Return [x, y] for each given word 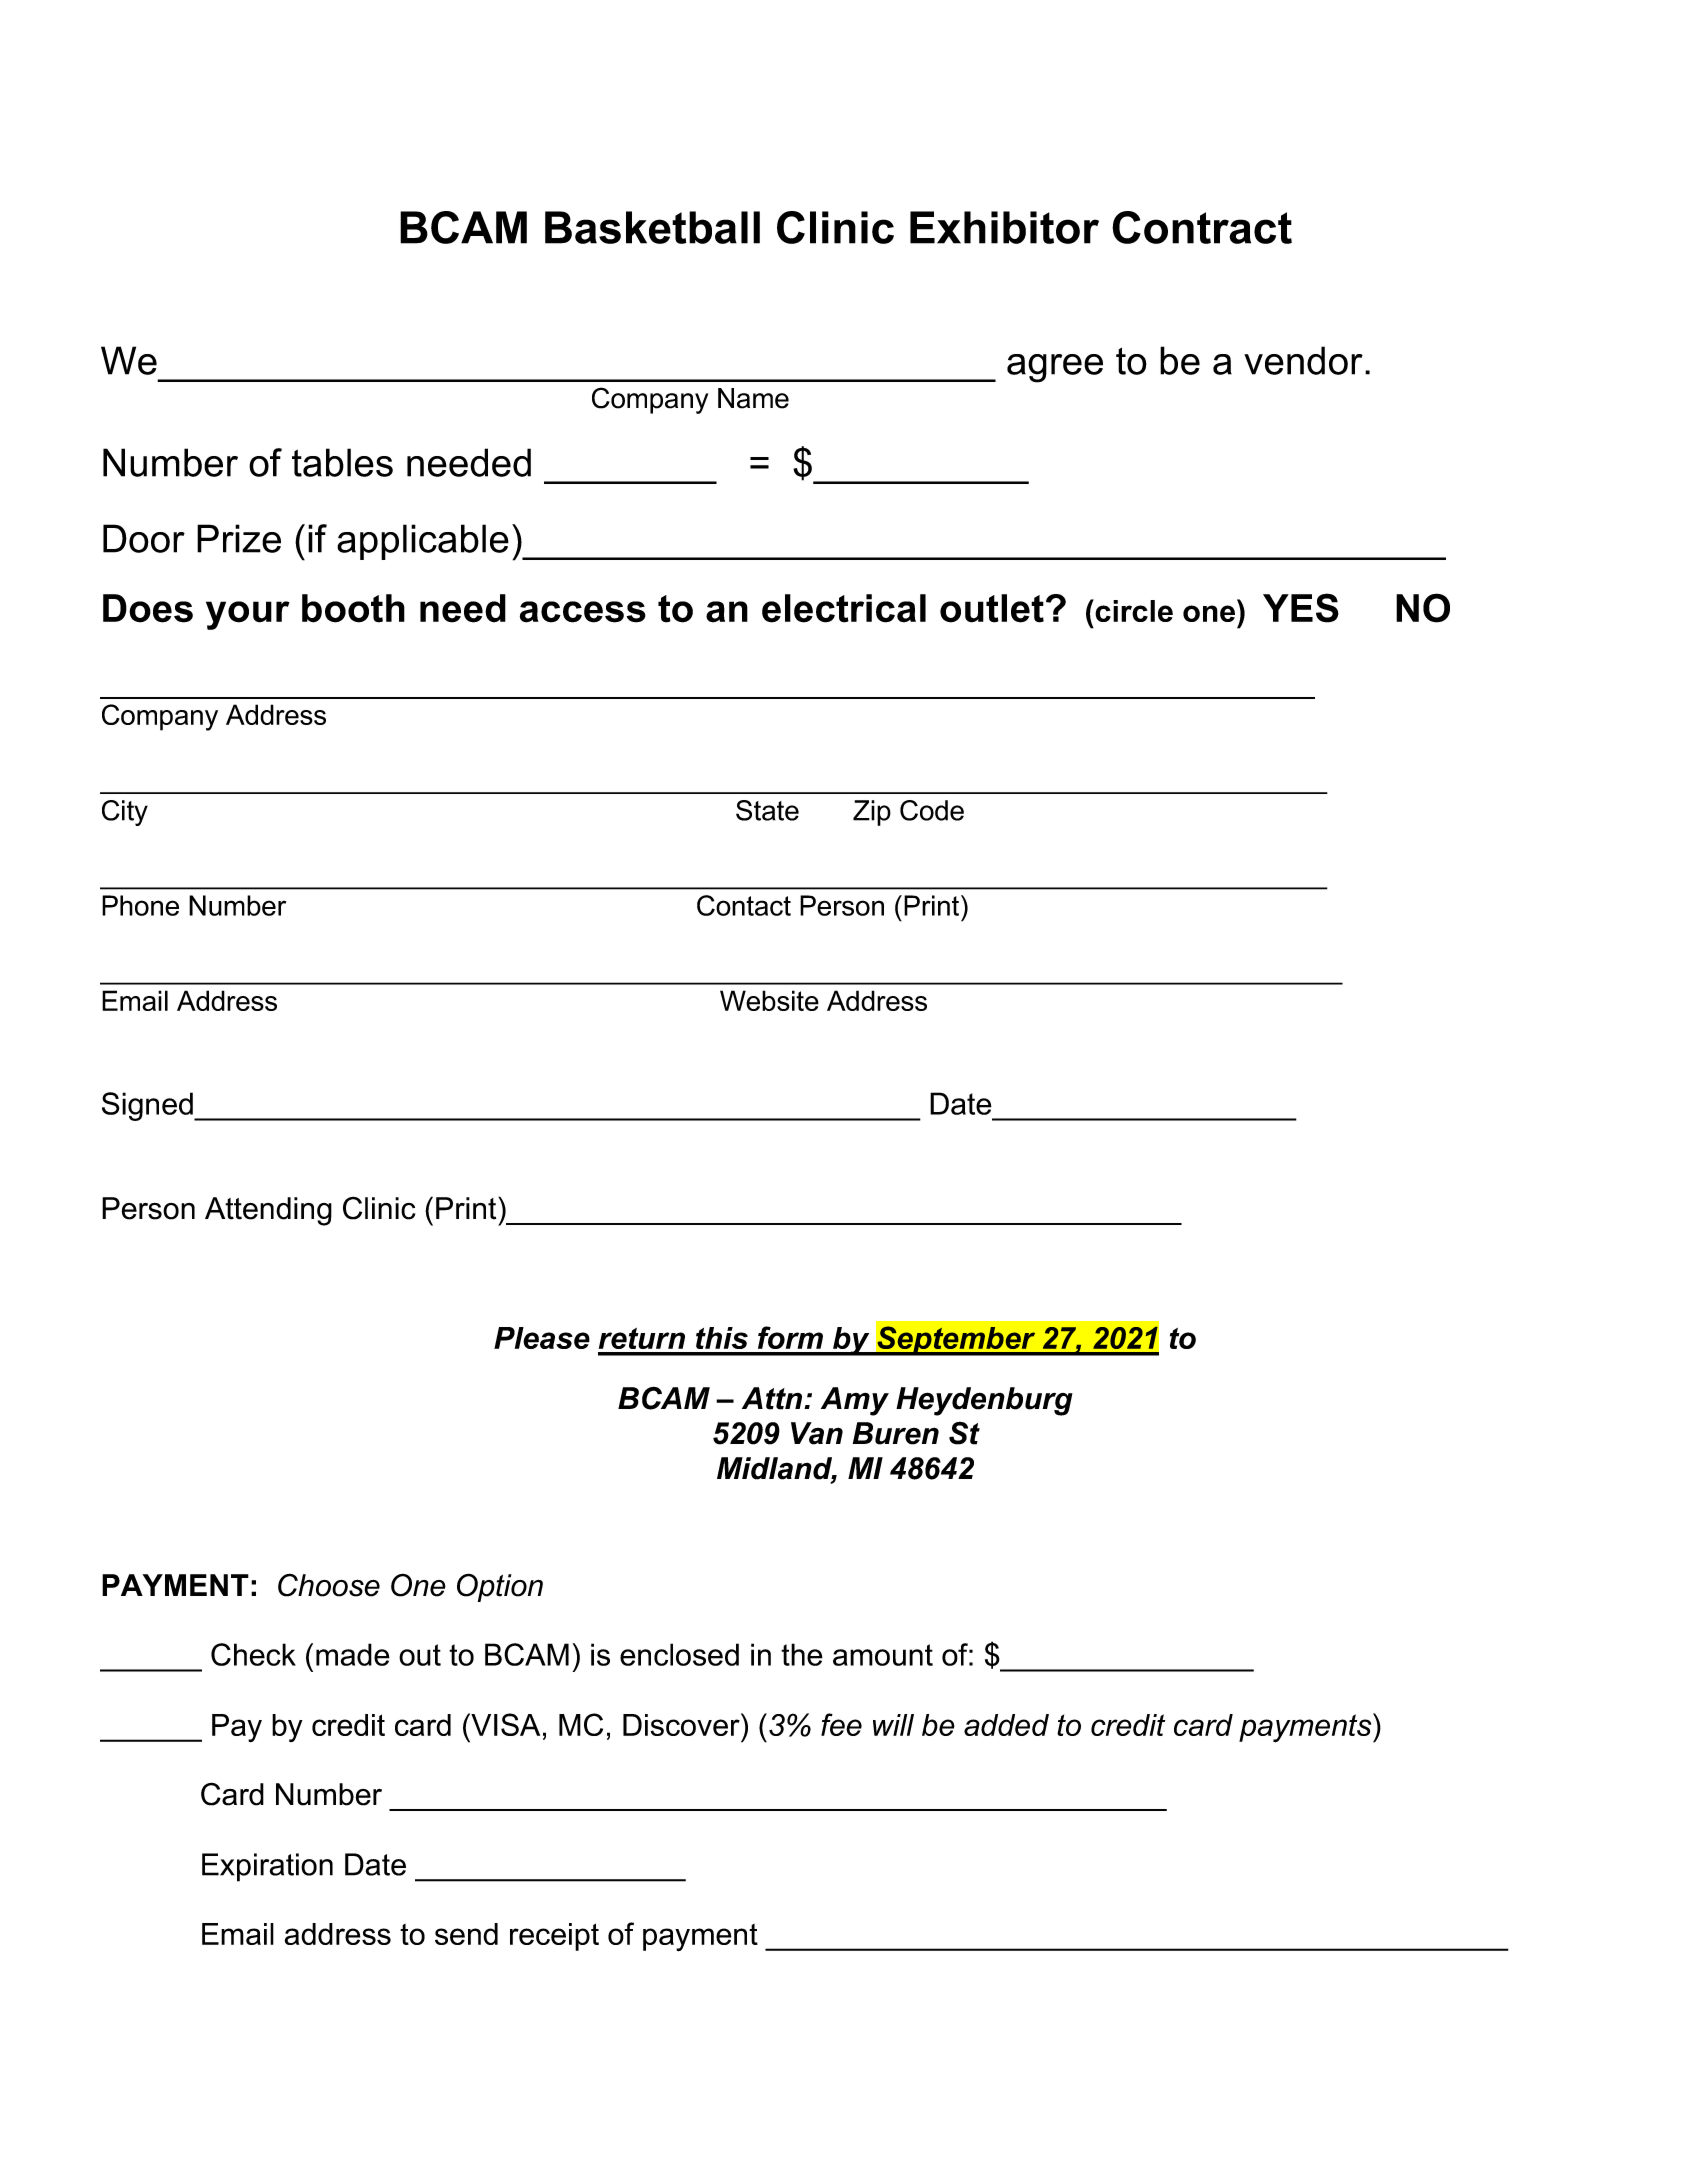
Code [932, 810]
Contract [1202, 227]
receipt [554, 1937]
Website [769, 1000]
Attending [268, 1211]
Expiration [267, 1867]
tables [342, 462]
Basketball [652, 227]
